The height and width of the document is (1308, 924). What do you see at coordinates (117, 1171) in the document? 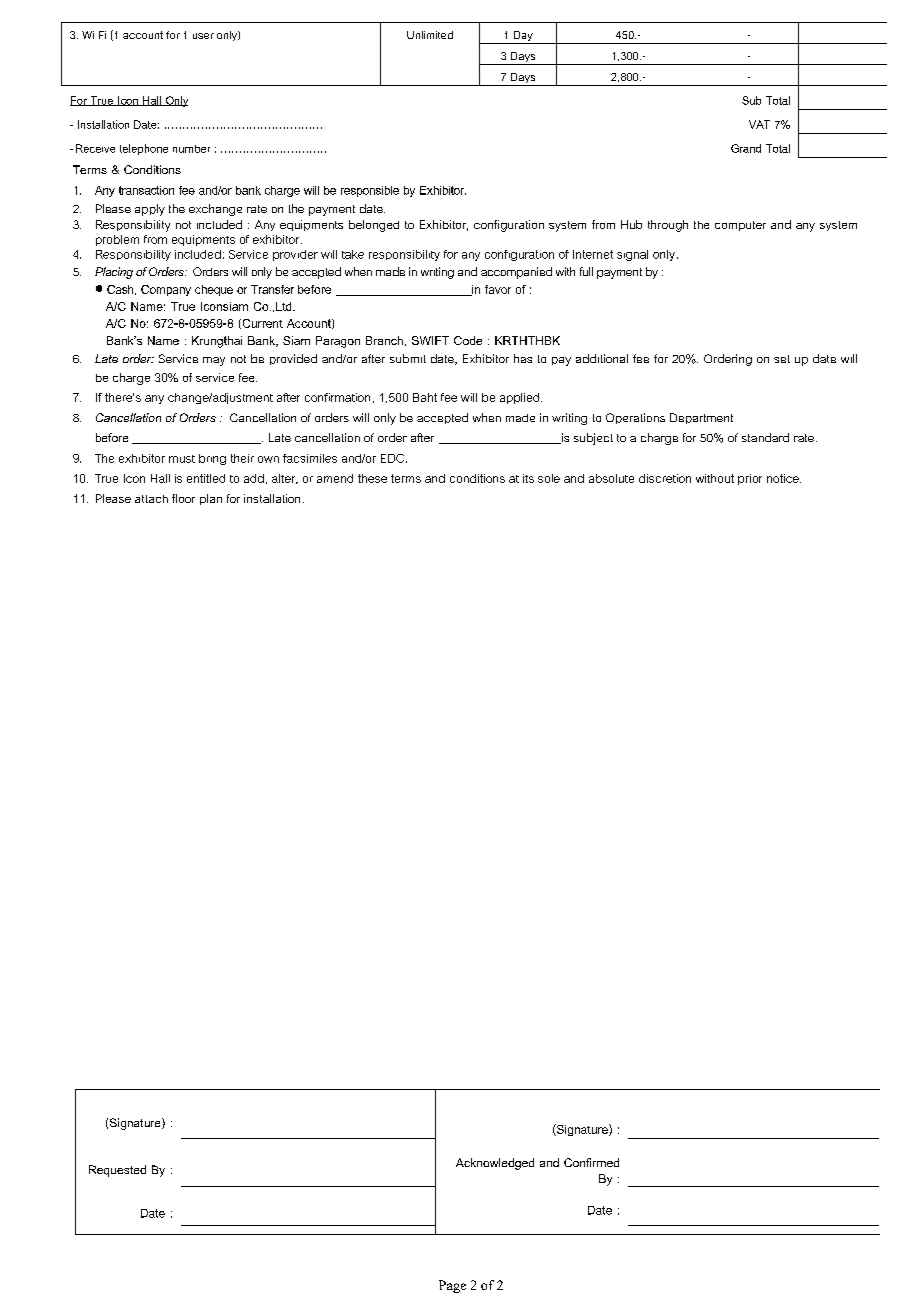
I see `Requested` at bounding box center [117, 1171].
